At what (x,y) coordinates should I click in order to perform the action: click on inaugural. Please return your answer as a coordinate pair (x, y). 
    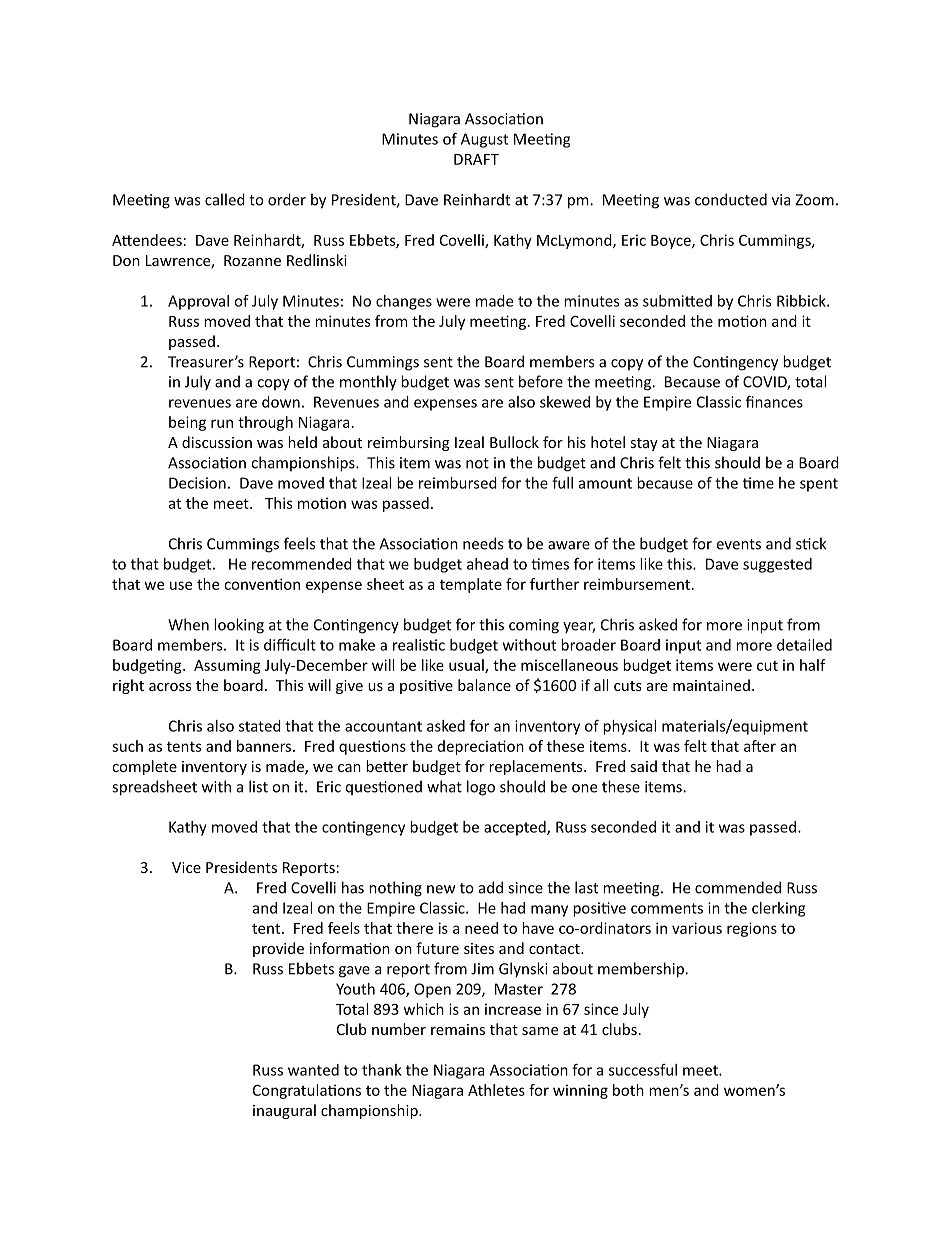
    Looking at the image, I should click on (284, 1111).
